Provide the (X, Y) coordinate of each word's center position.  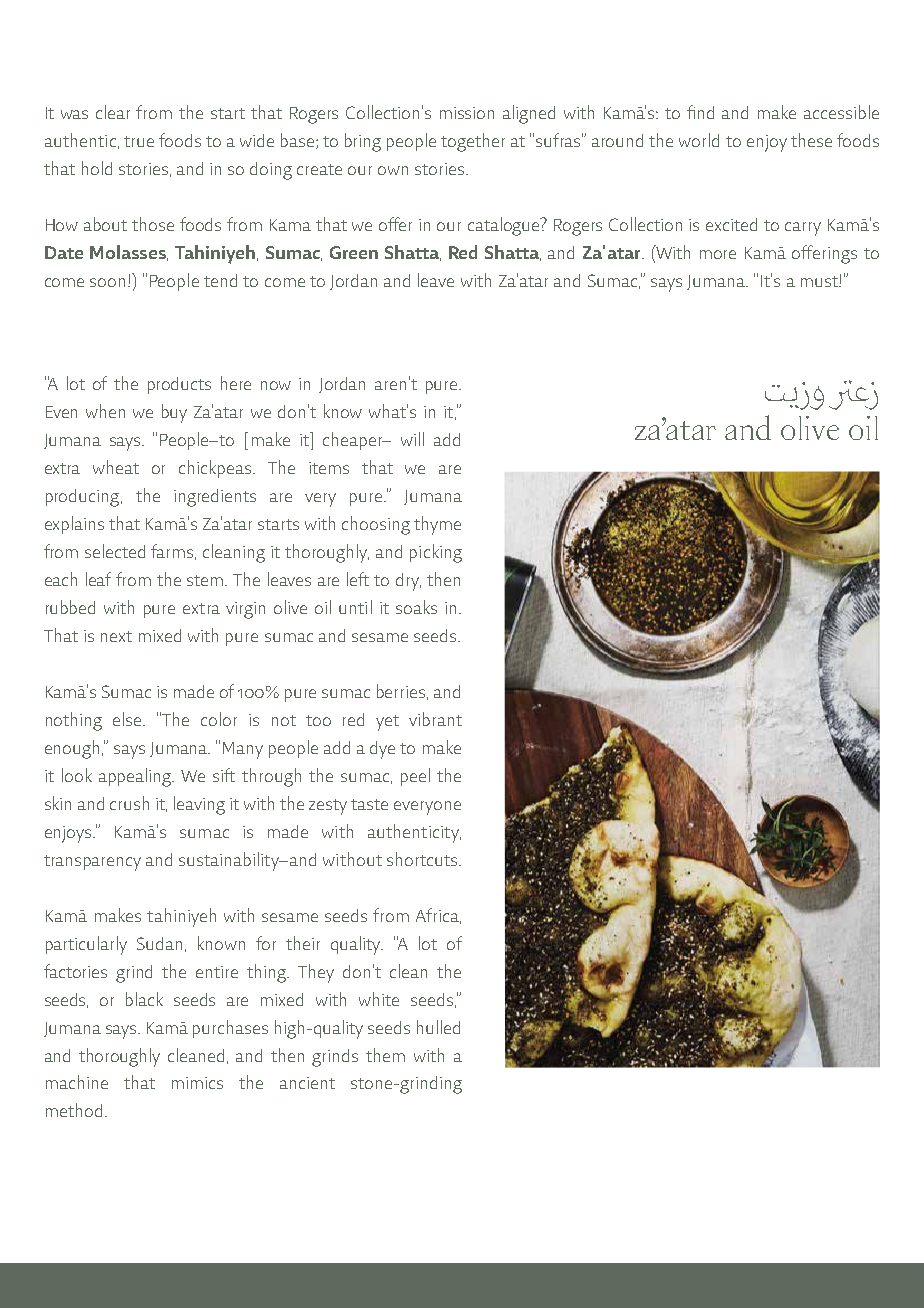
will (412, 439)
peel (415, 777)
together (473, 142)
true (139, 141)
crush (129, 803)
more (718, 254)
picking (436, 553)
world (699, 140)
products (179, 385)
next (116, 636)
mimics (197, 1083)
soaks (416, 607)
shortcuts (423, 859)
